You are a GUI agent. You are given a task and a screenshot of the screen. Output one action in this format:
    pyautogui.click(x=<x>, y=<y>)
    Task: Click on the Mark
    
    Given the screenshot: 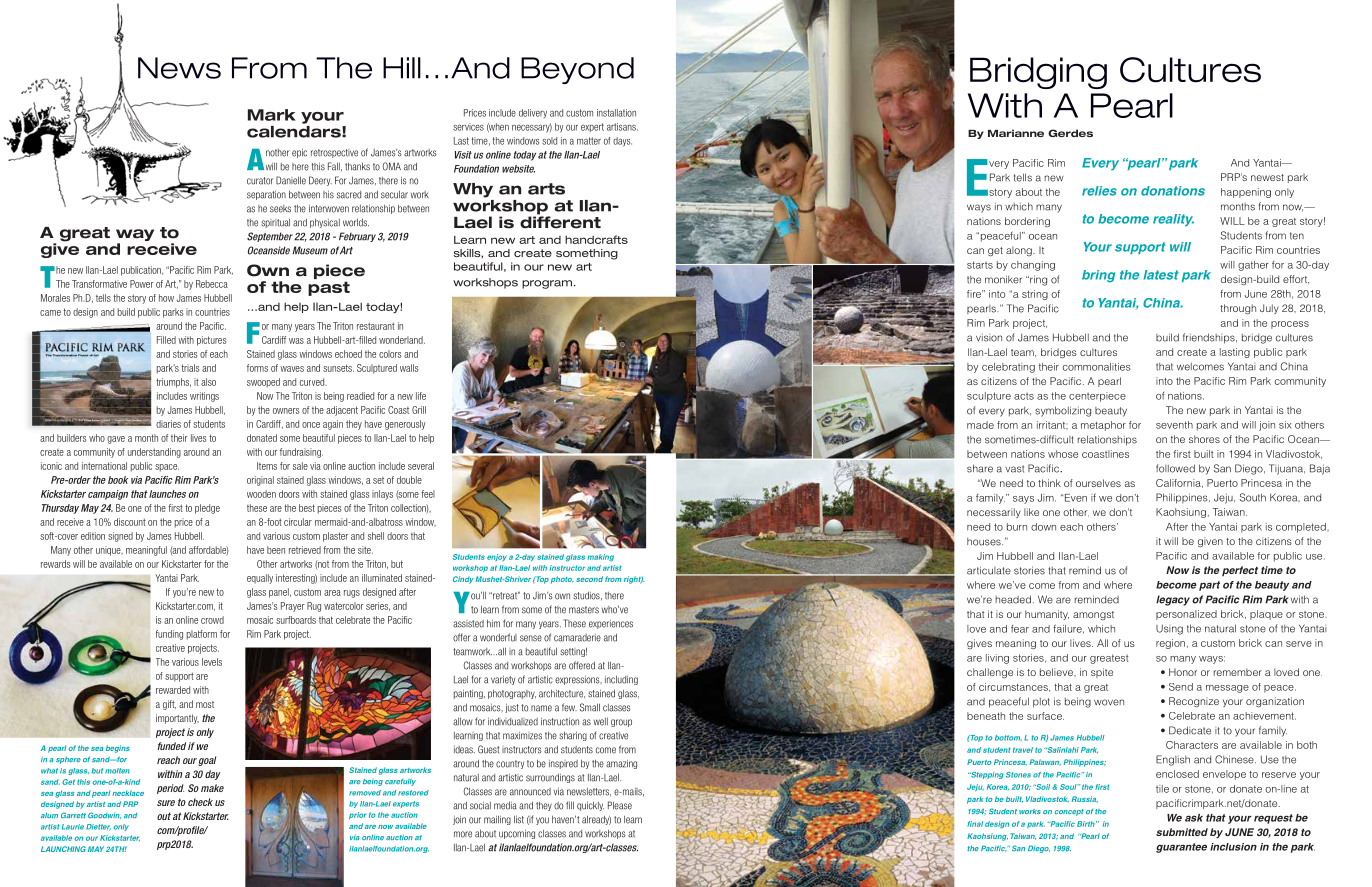 What is the action you would take?
    pyautogui.click(x=272, y=115)
